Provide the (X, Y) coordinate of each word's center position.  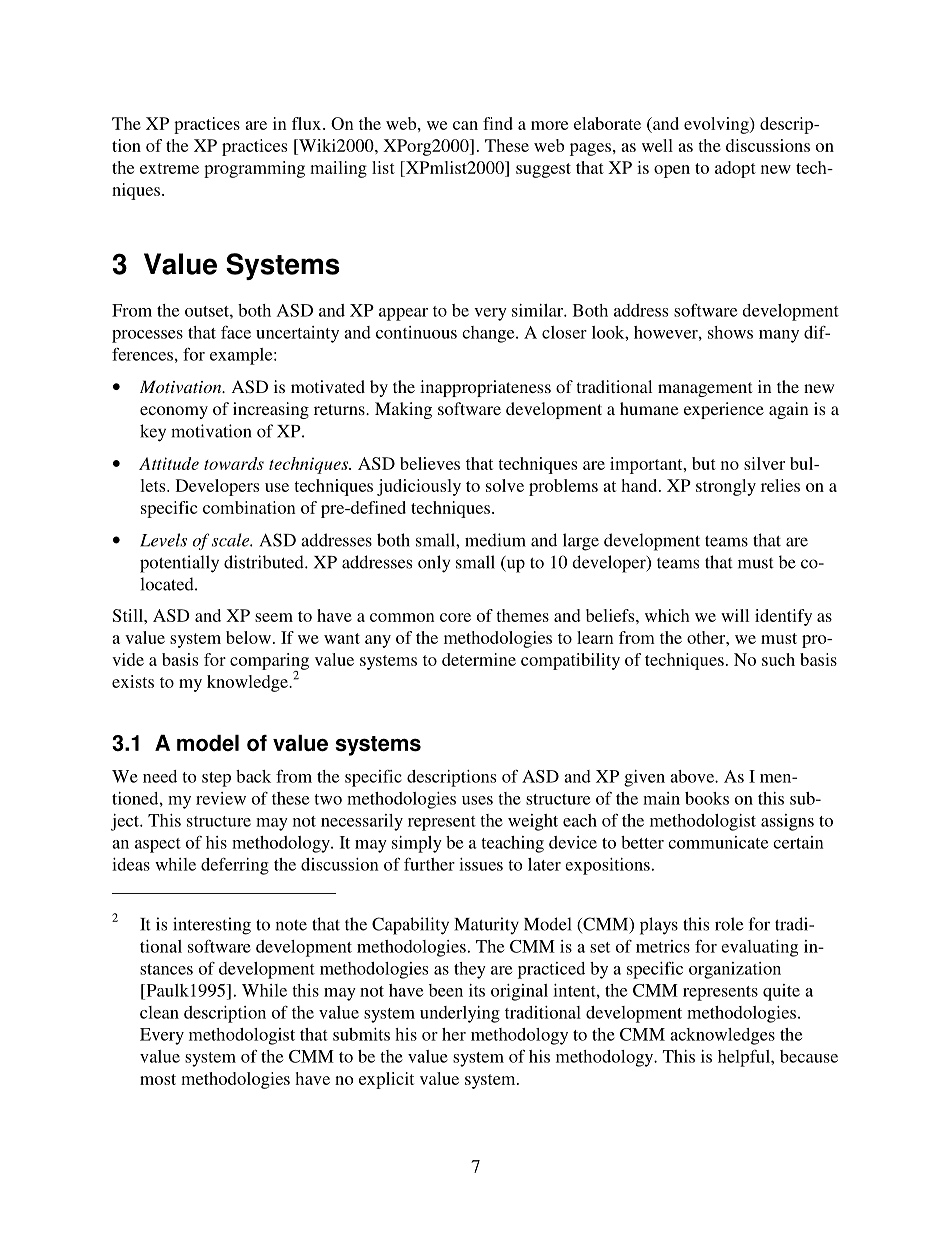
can (465, 125)
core (455, 617)
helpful (745, 1058)
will (735, 615)
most (158, 1079)
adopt (735, 169)
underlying (460, 1014)
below (248, 637)
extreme (169, 168)
